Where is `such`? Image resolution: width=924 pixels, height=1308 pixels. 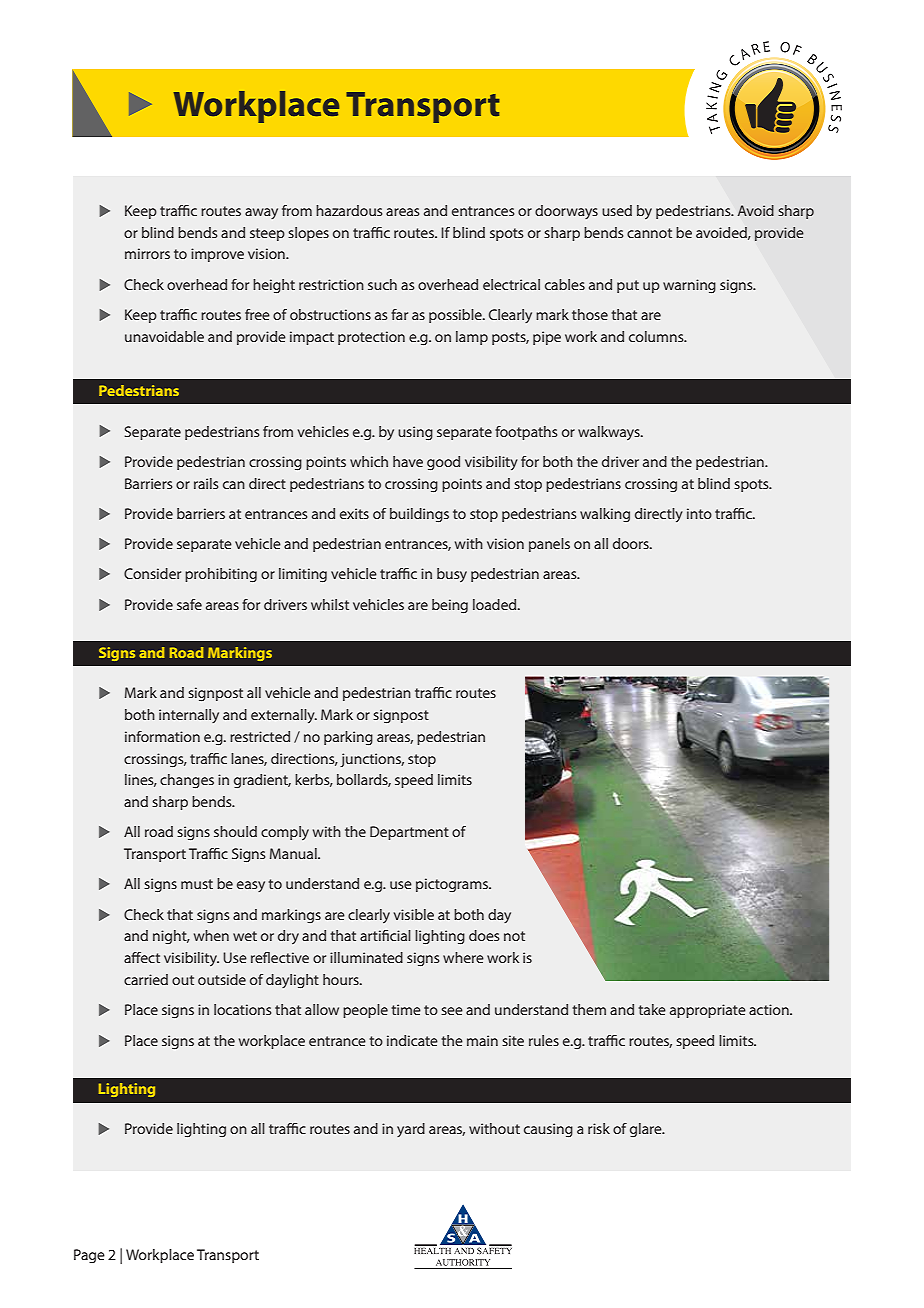 such is located at coordinates (382, 284).
